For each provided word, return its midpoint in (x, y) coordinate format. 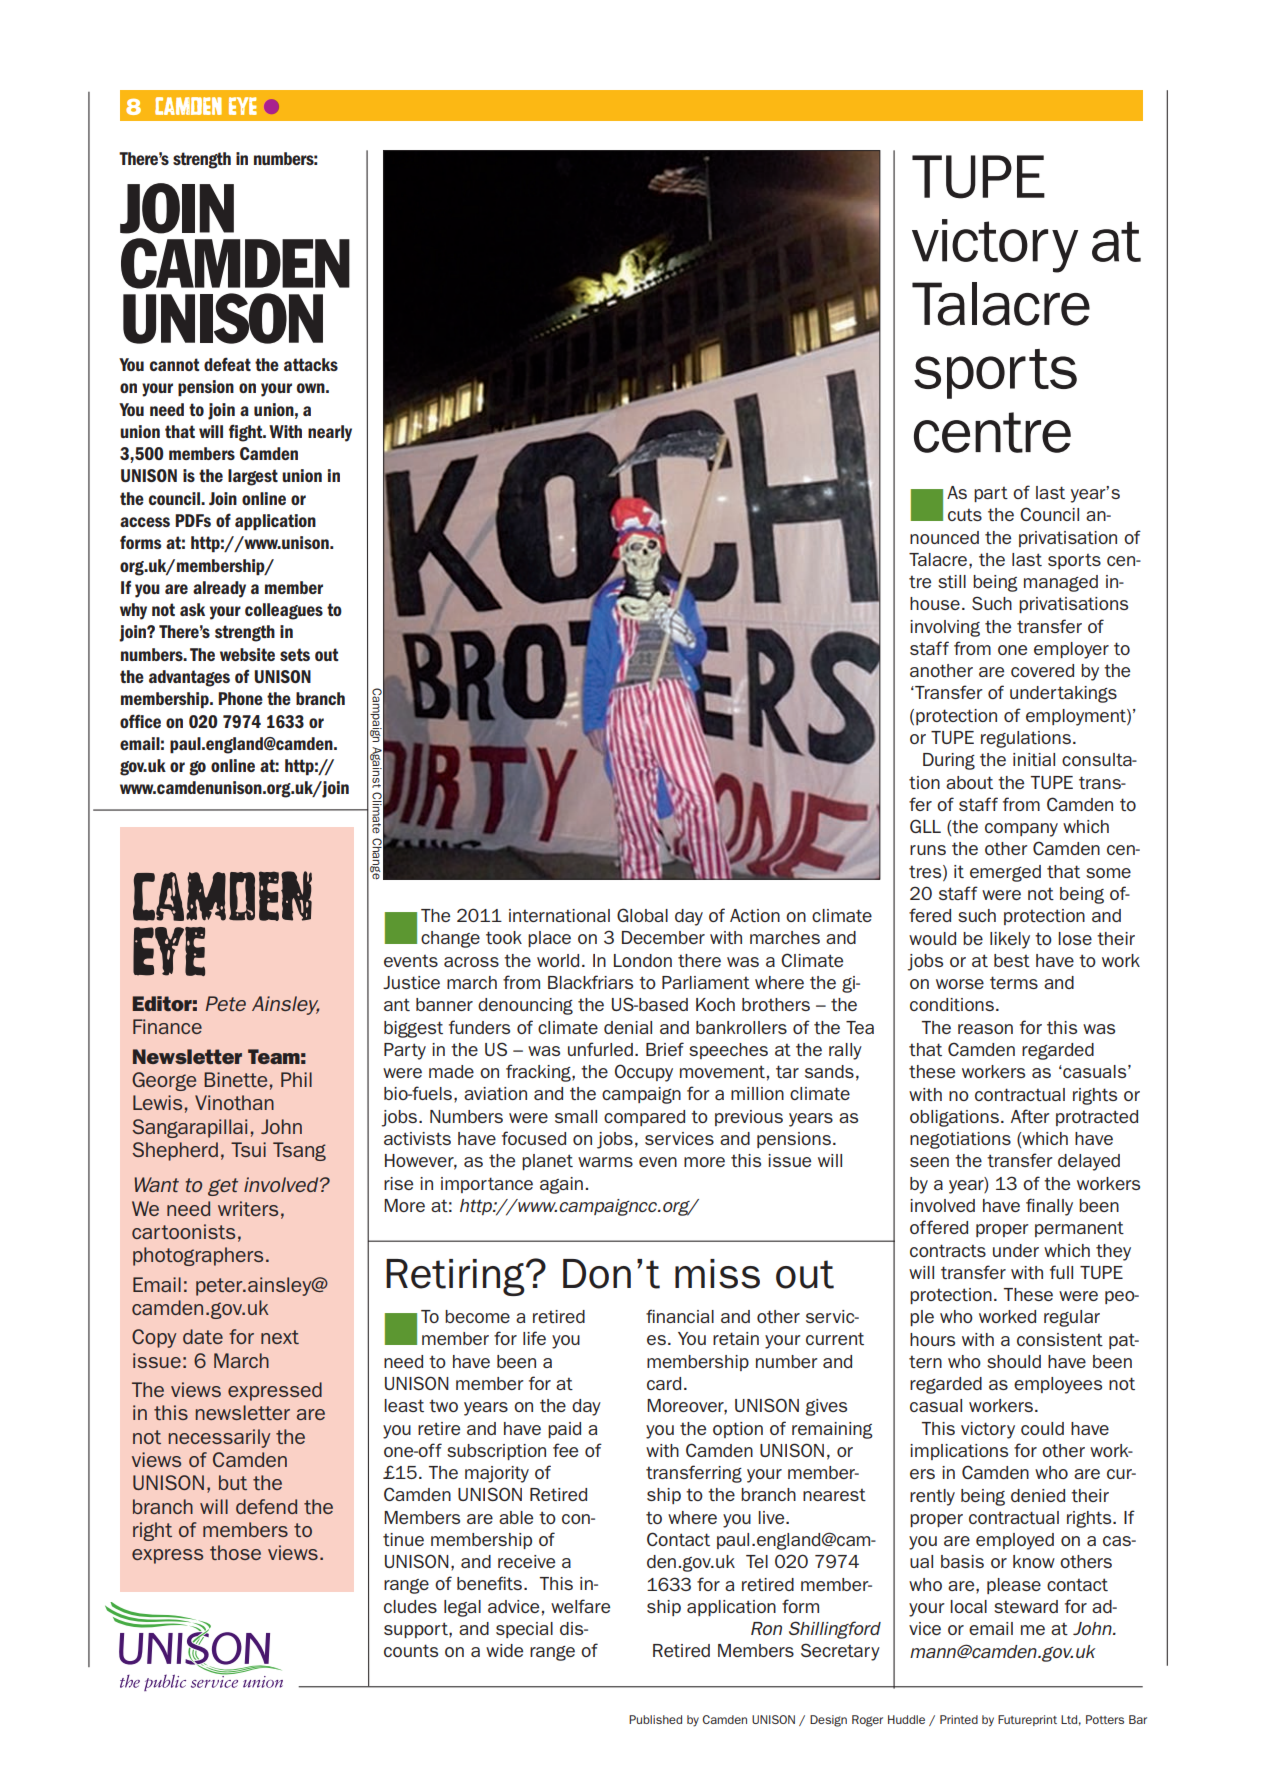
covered (1042, 670)
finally (1049, 1207)
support (417, 1630)
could (1042, 1428)
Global (642, 915)
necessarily (219, 1438)
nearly (330, 433)
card (664, 1383)
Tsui (248, 1149)
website (247, 654)
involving (945, 628)
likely (1010, 940)
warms (605, 1162)
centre (992, 432)
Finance (167, 1026)
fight (247, 433)
